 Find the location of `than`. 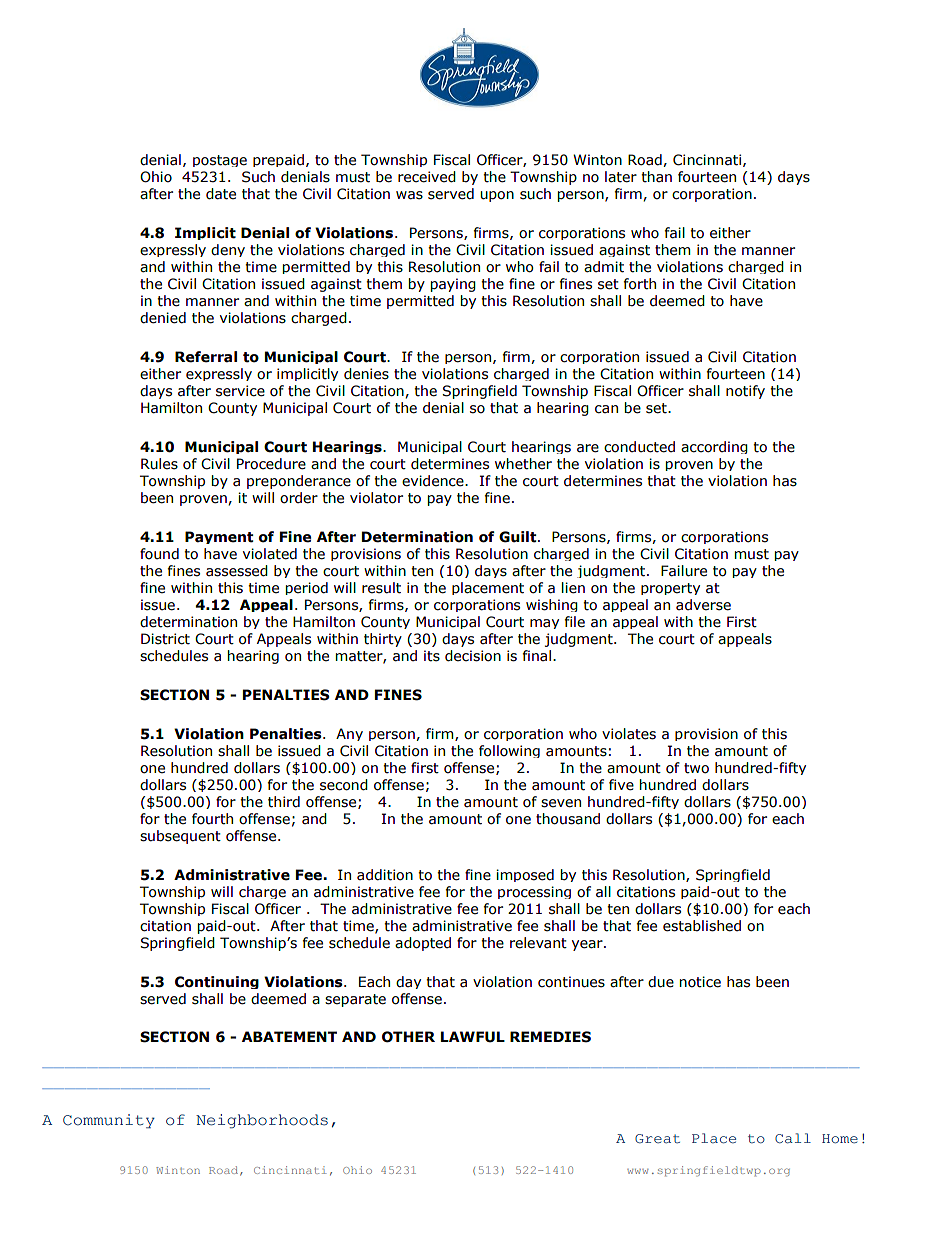

than is located at coordinates (656, 177).
